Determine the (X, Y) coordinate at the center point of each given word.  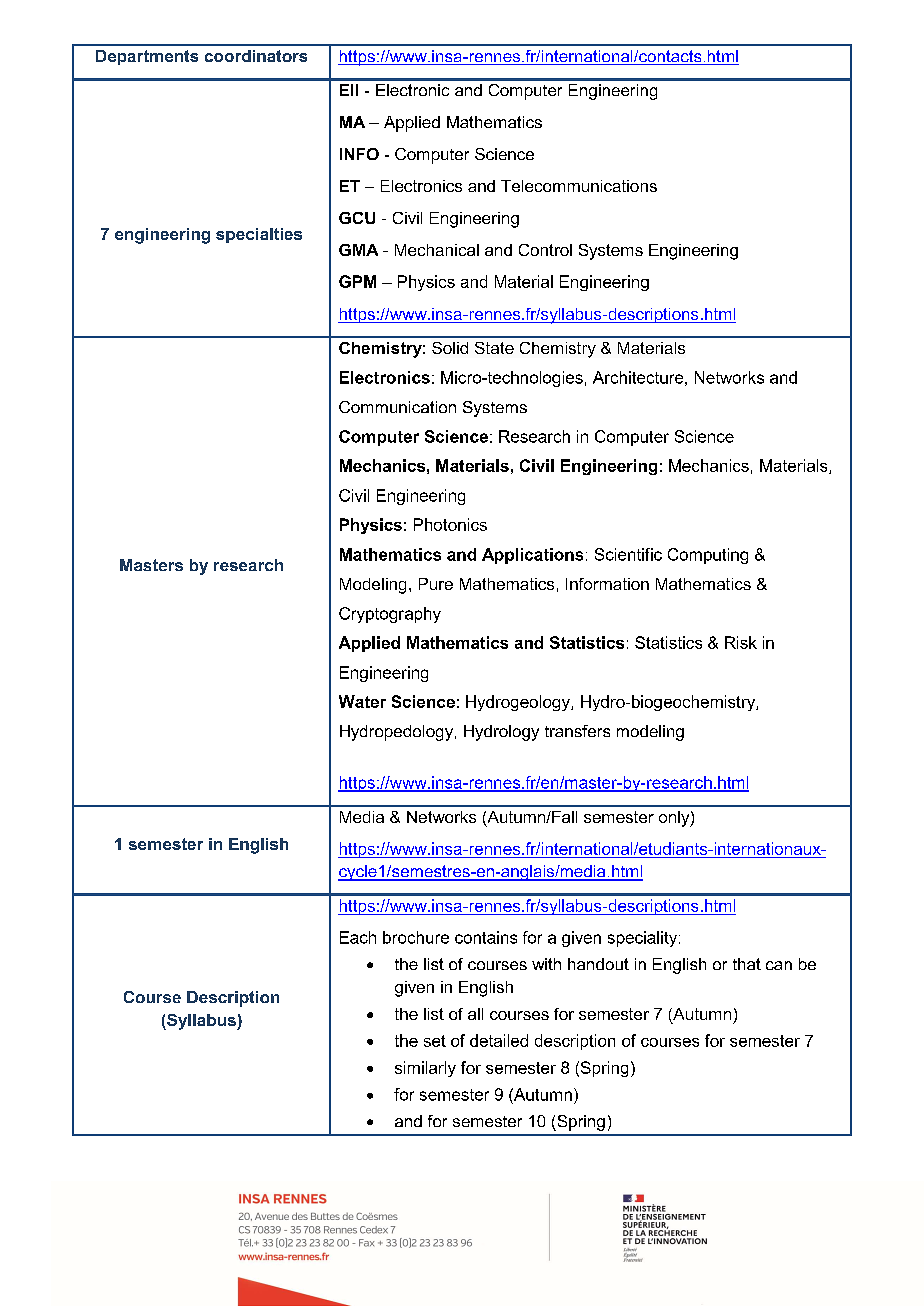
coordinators (256, 56)
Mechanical (437, 250)
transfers (577, 731)
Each (358, 937)
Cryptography (390, 615)
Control (545, 250)
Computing (708, 556)
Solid (450, 348)
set (435, 1041)
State (494, 348)
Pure (436, 584)
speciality (644, 939)
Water (362, 701)
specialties (259, 235)
